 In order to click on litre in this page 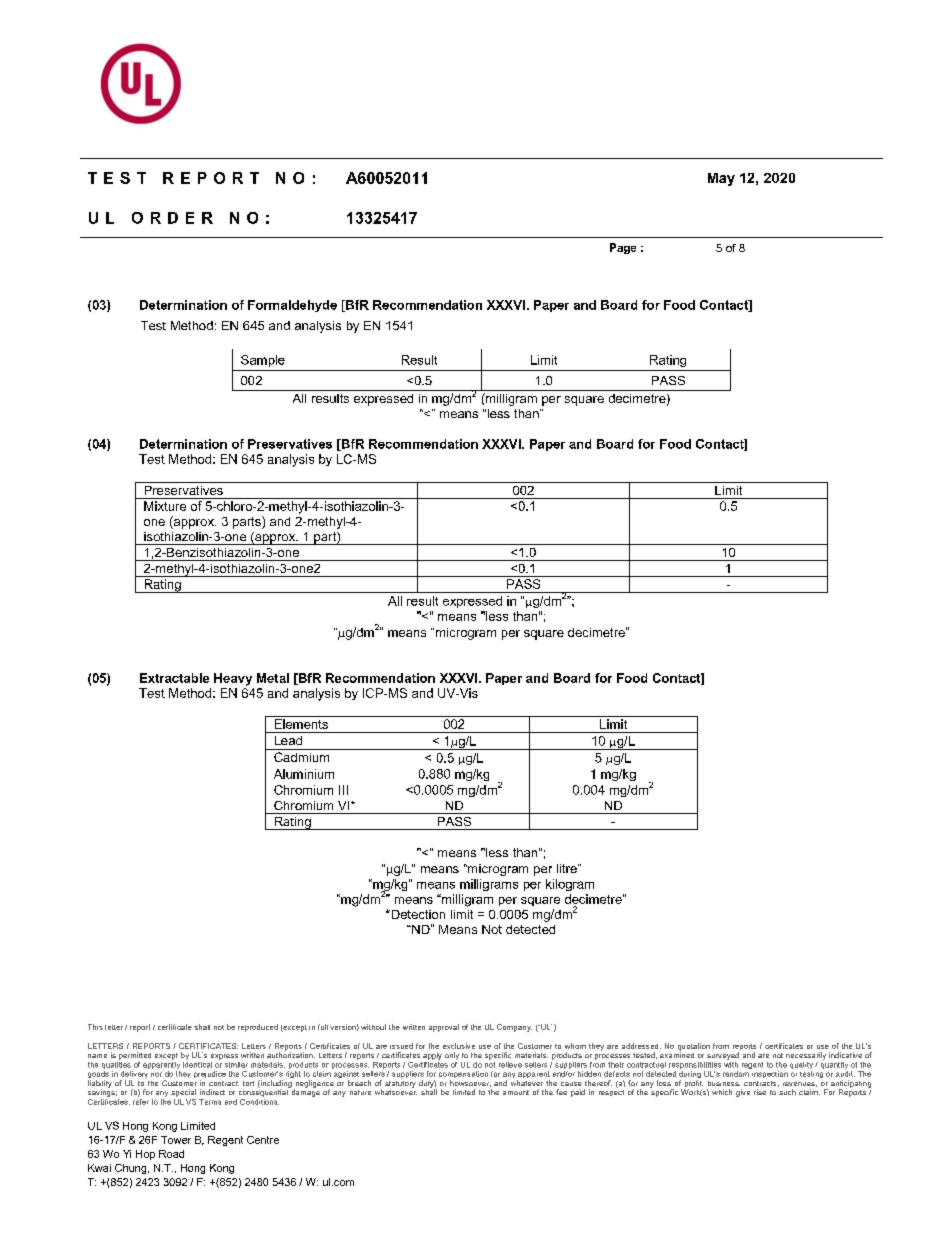, I will do `click(568, 868)`.
